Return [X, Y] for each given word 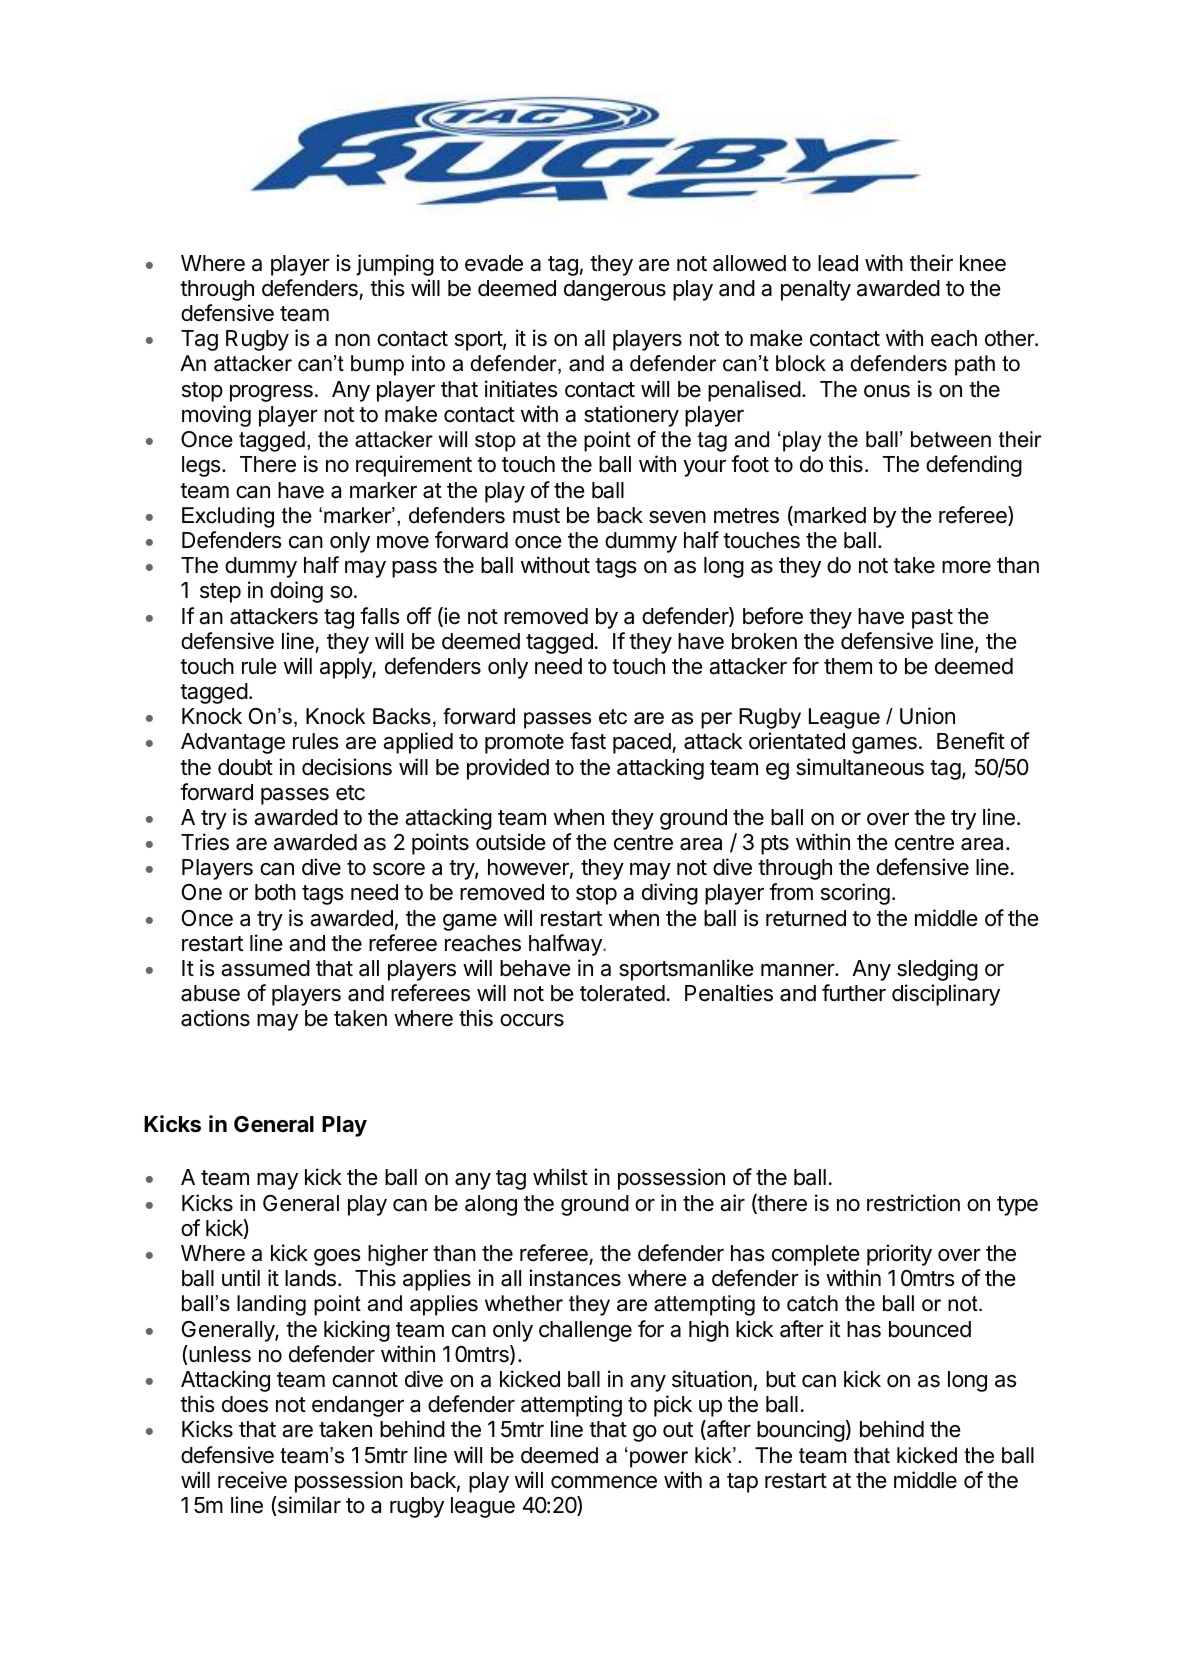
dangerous [615, 290]
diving [670, 894]
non [352, 340]
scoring [855, 894]
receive [252, 1480]
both [275, 892]
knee [983, 263]
